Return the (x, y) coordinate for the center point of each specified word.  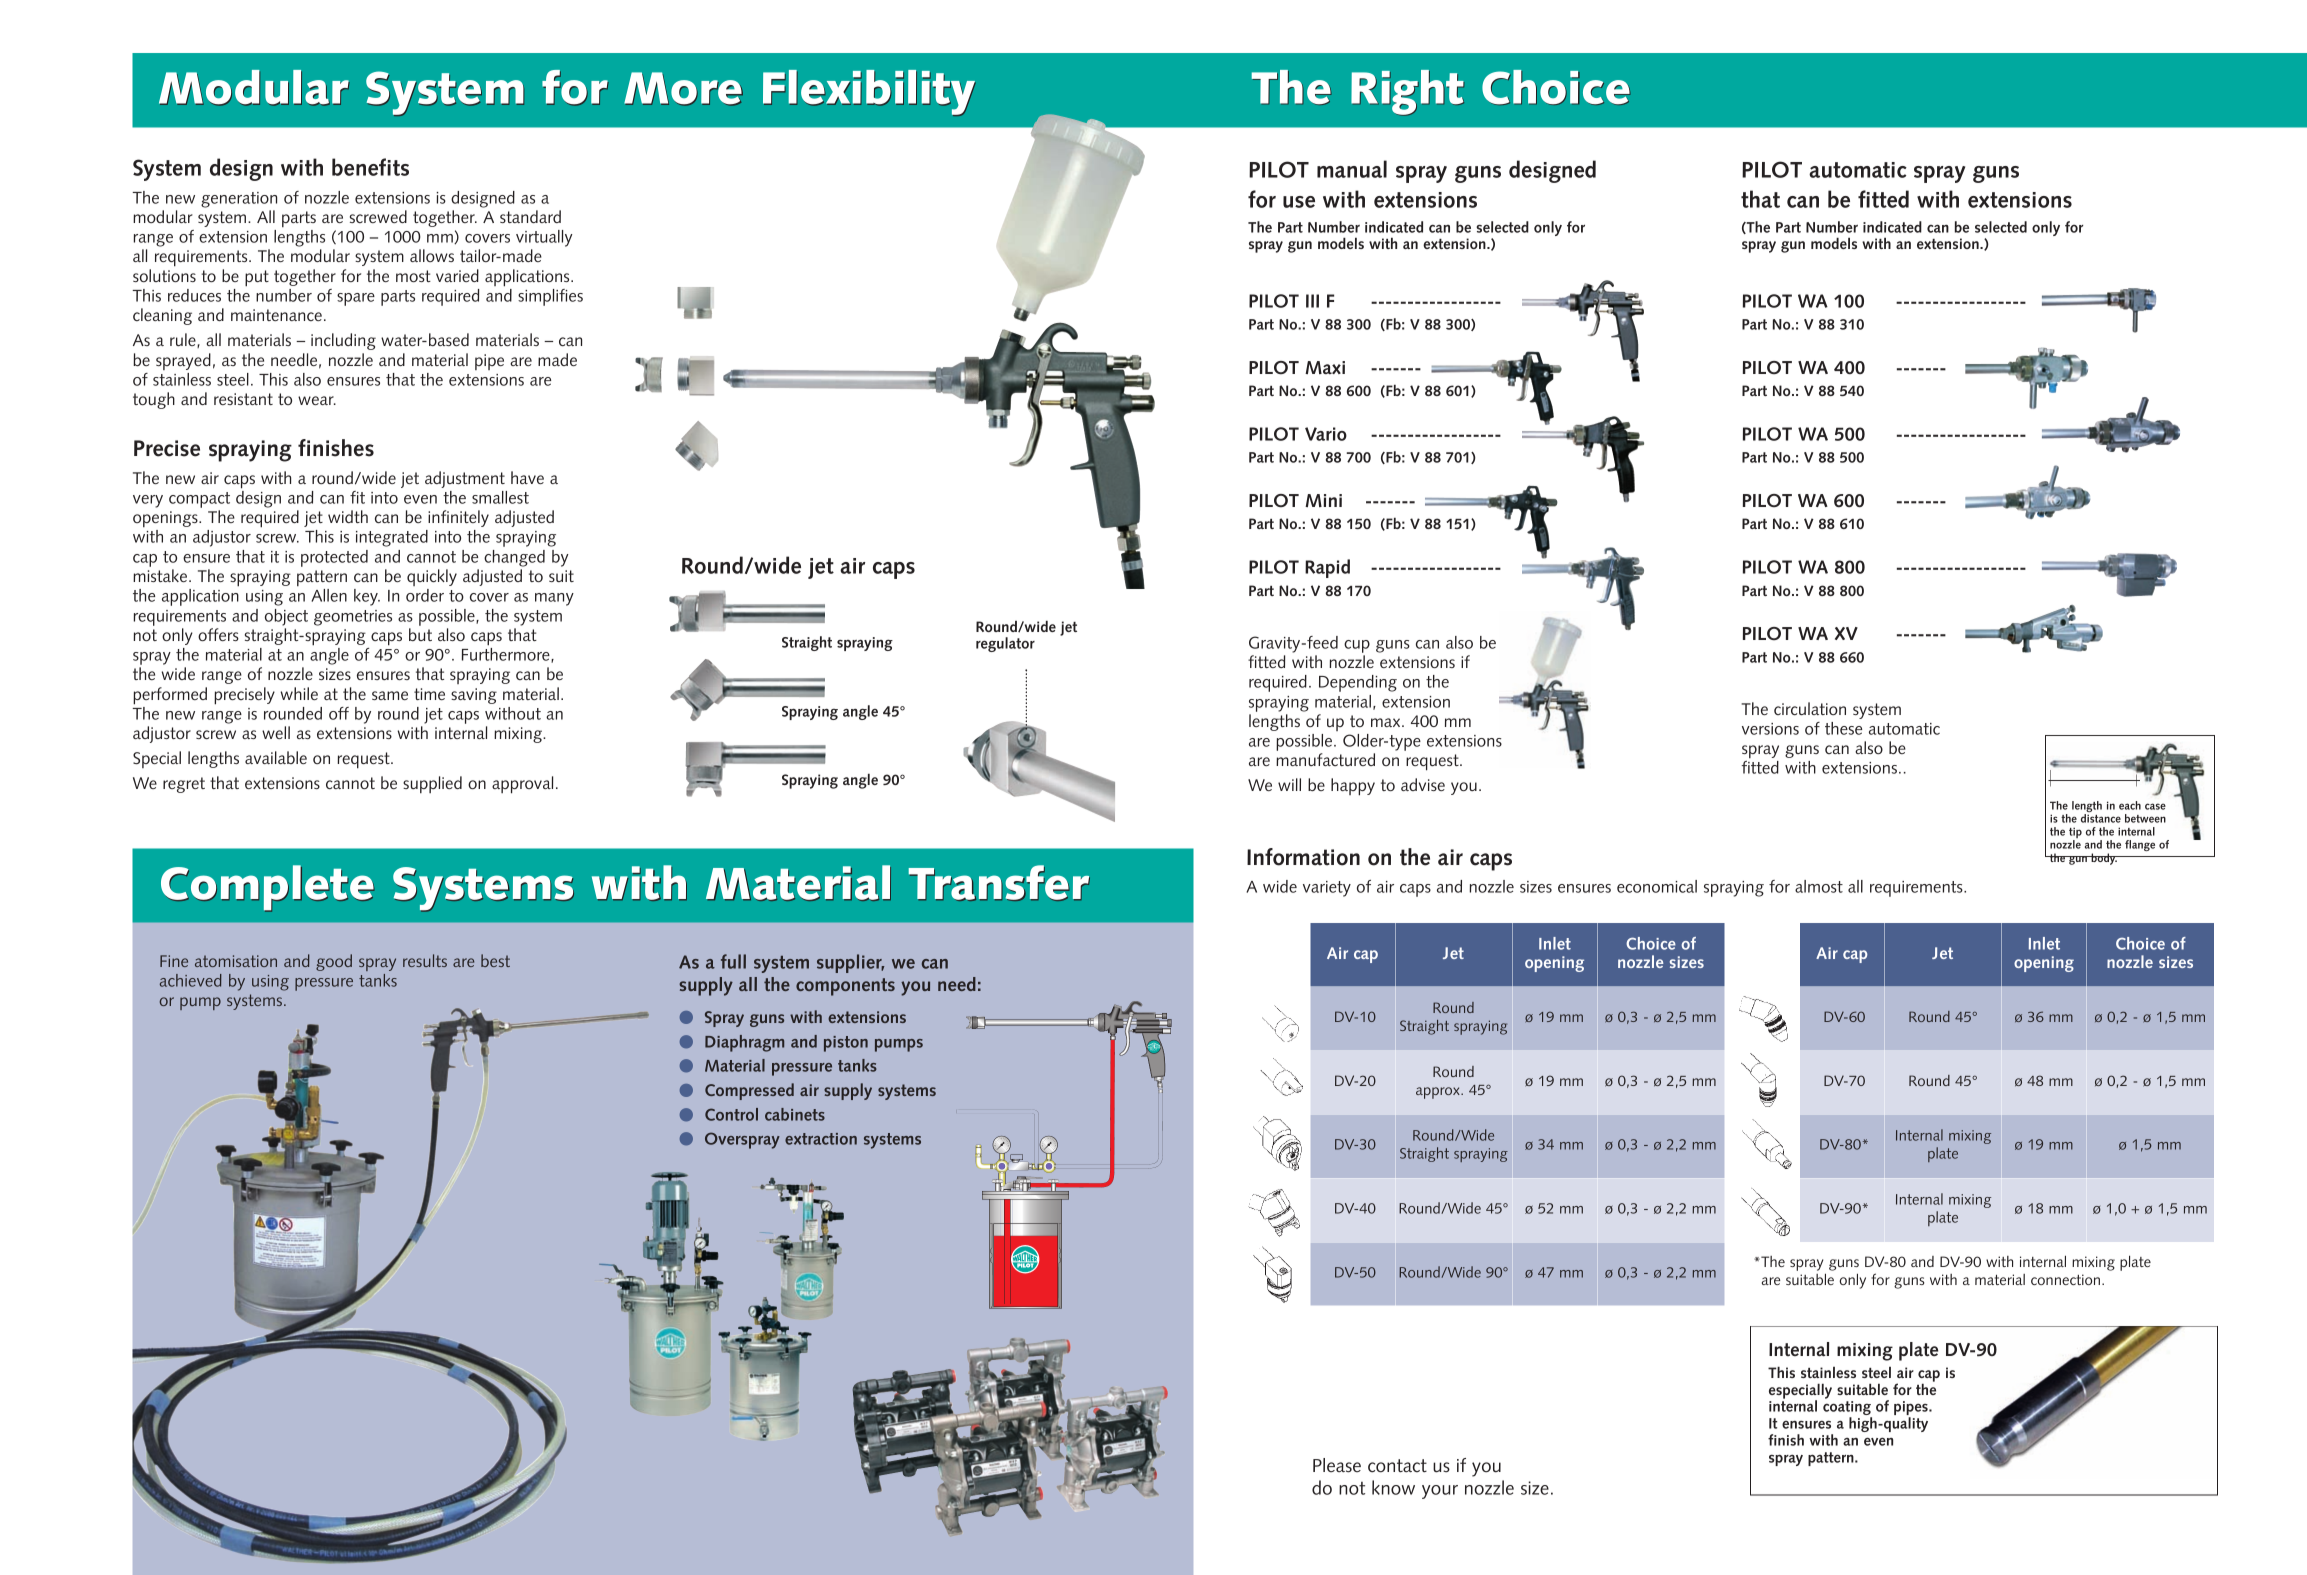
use (1299, 202)
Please (1337, 1465)
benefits (370, 167)
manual (1352, 169)
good (334, 962)
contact (1397, 1466)
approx (1439, 1093)
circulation (1810, 708)
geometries (353, 618)
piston (846, 1044)
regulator (1005, 644)
